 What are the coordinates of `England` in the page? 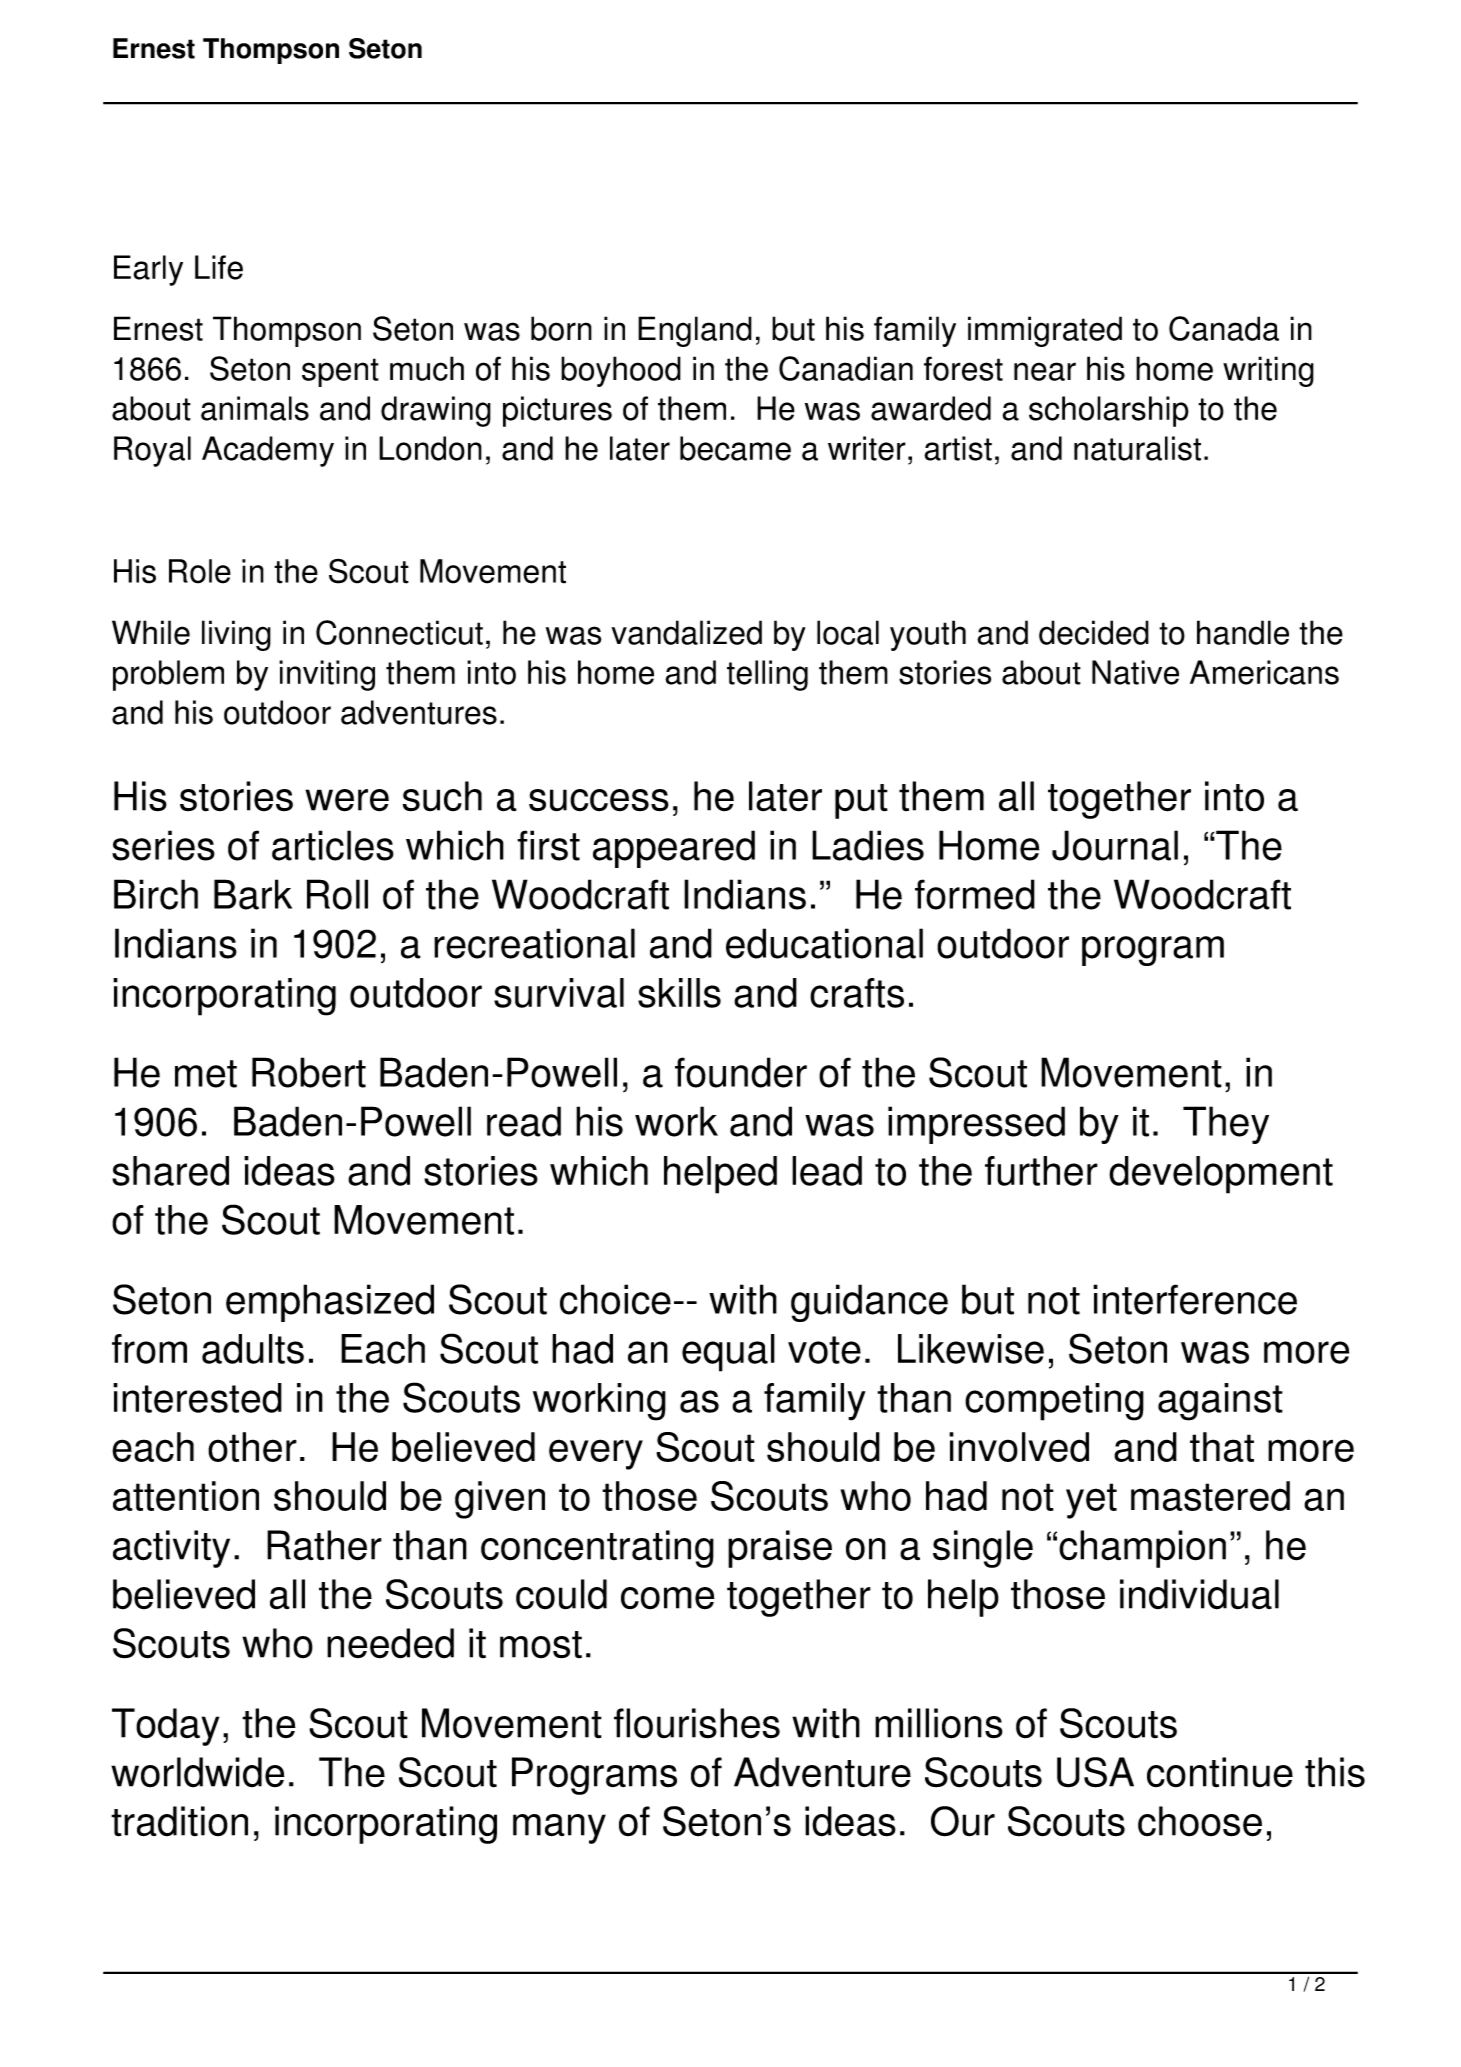 It's located at (695, 331).
